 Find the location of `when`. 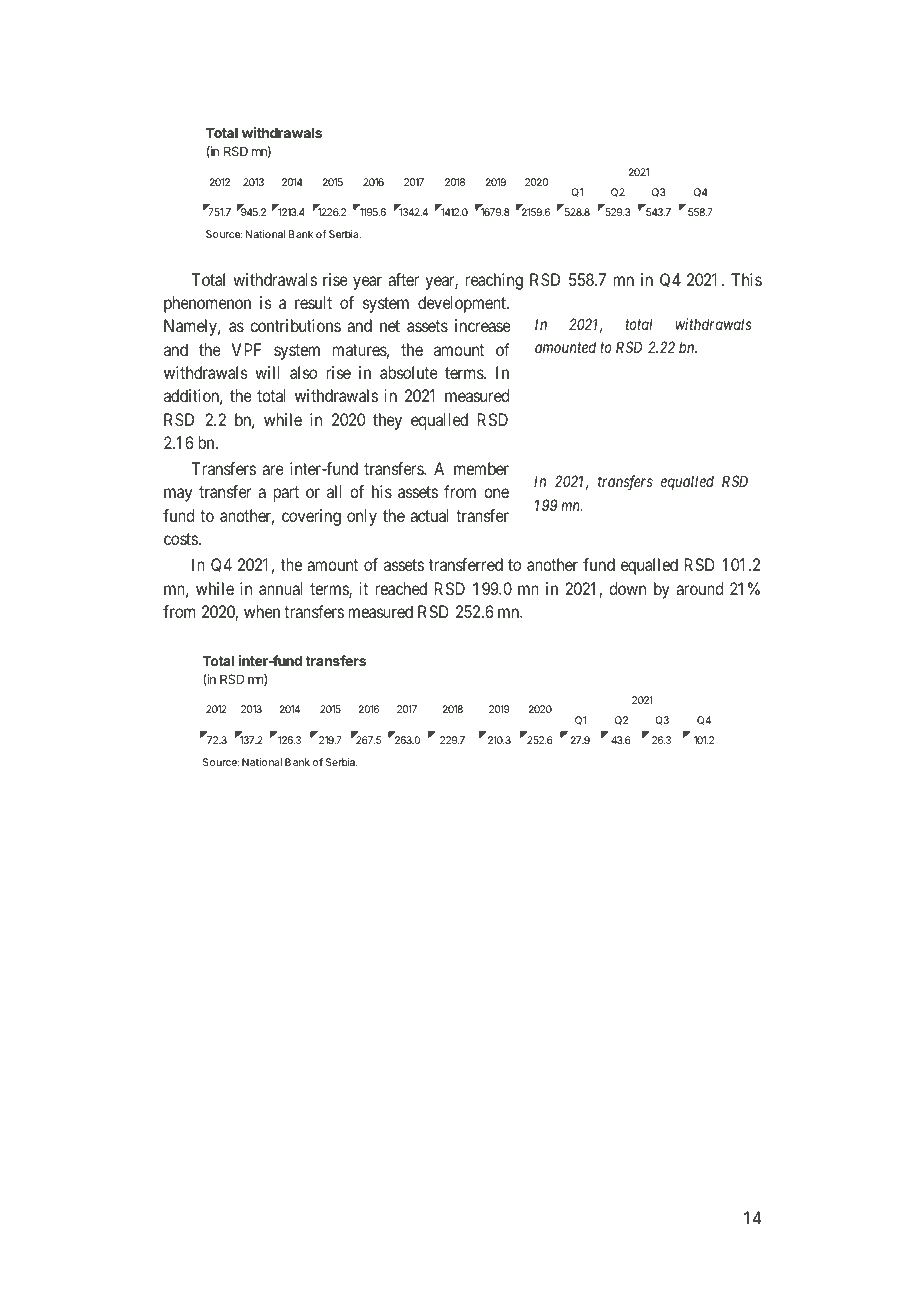

when is located at coordinates (262, 611).
